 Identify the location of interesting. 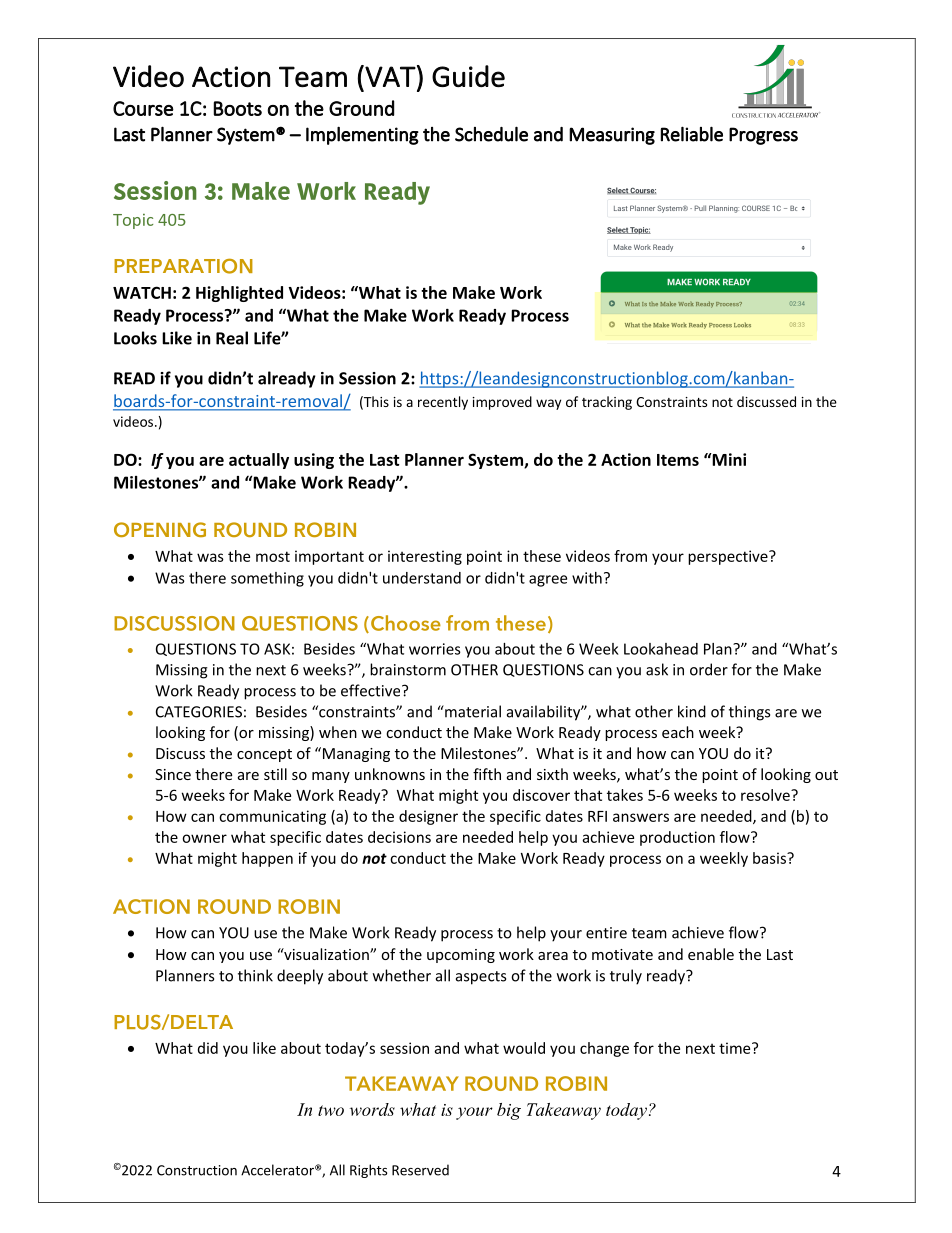
(425, 557).
